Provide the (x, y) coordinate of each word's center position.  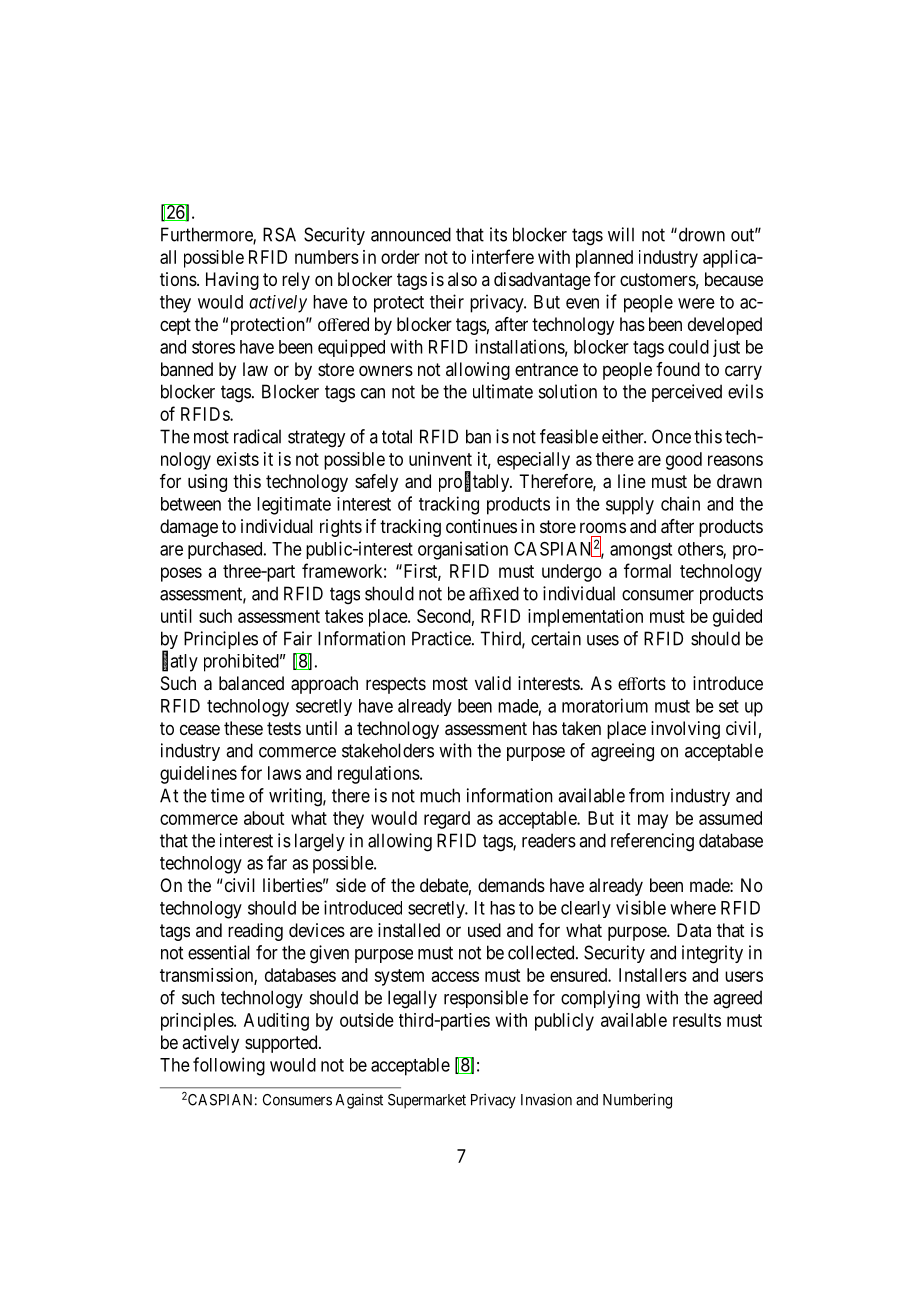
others (701, 550)
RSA (279, 234)
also (462, 279)
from (646, 795)
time (228, 795)
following (229, 1066)
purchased (226, 550)
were (696, 303)
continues (481, 526)
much (440, 795)
